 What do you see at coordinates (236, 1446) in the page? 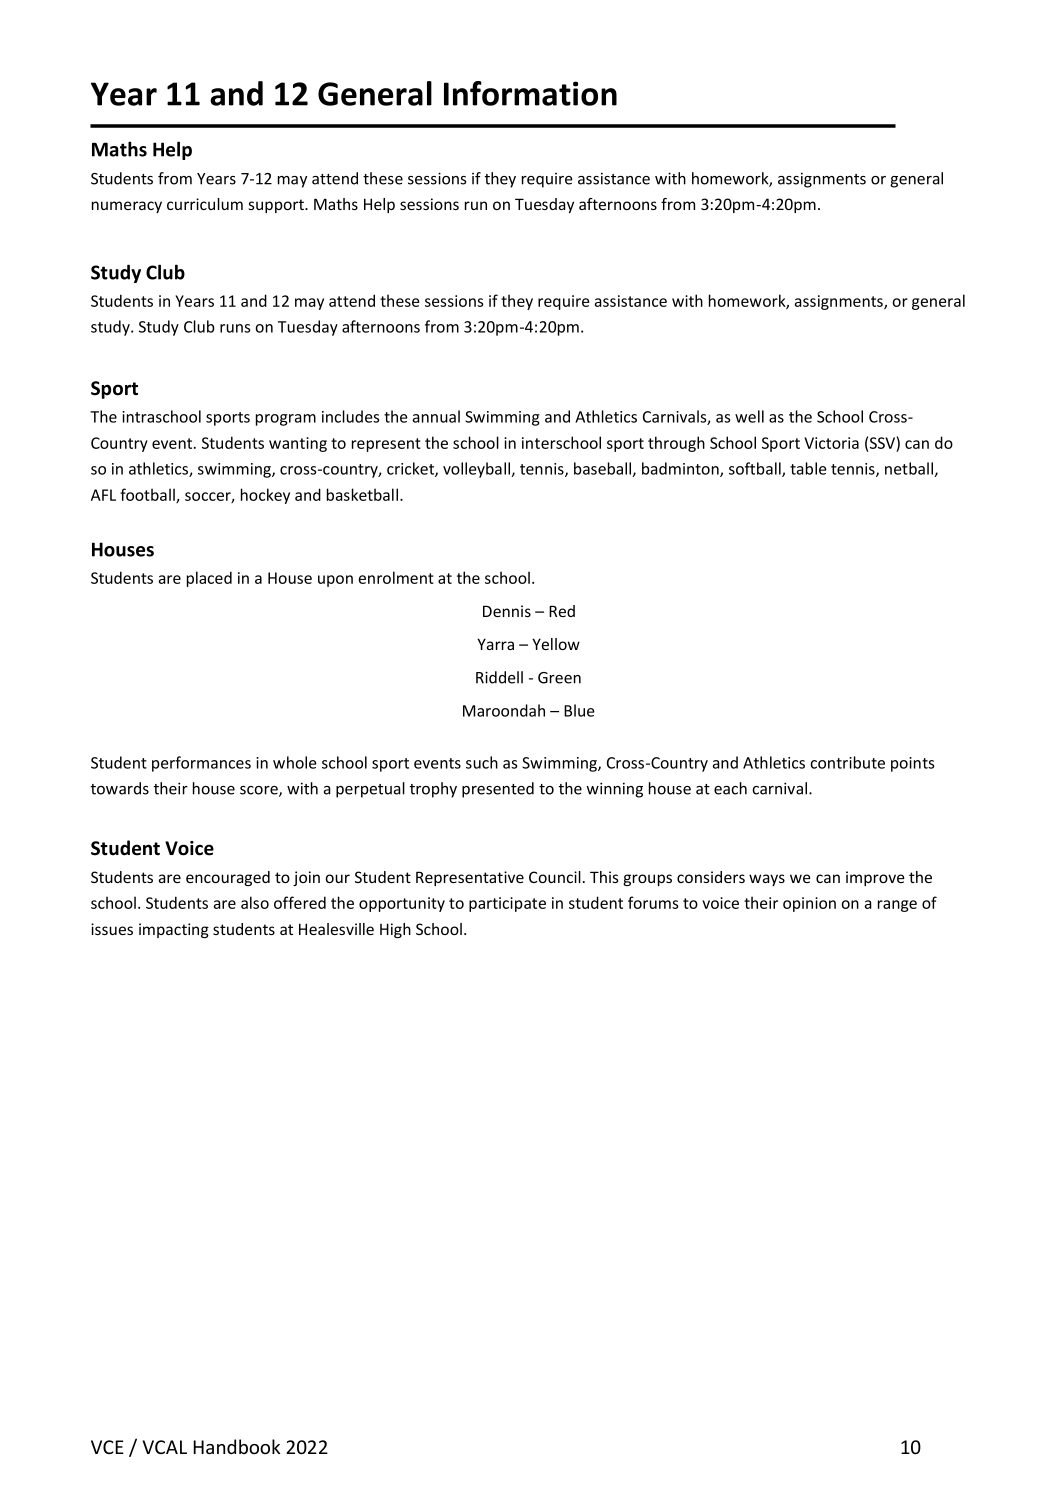
I see `Handbook` at bounding box center [236, 1446].
